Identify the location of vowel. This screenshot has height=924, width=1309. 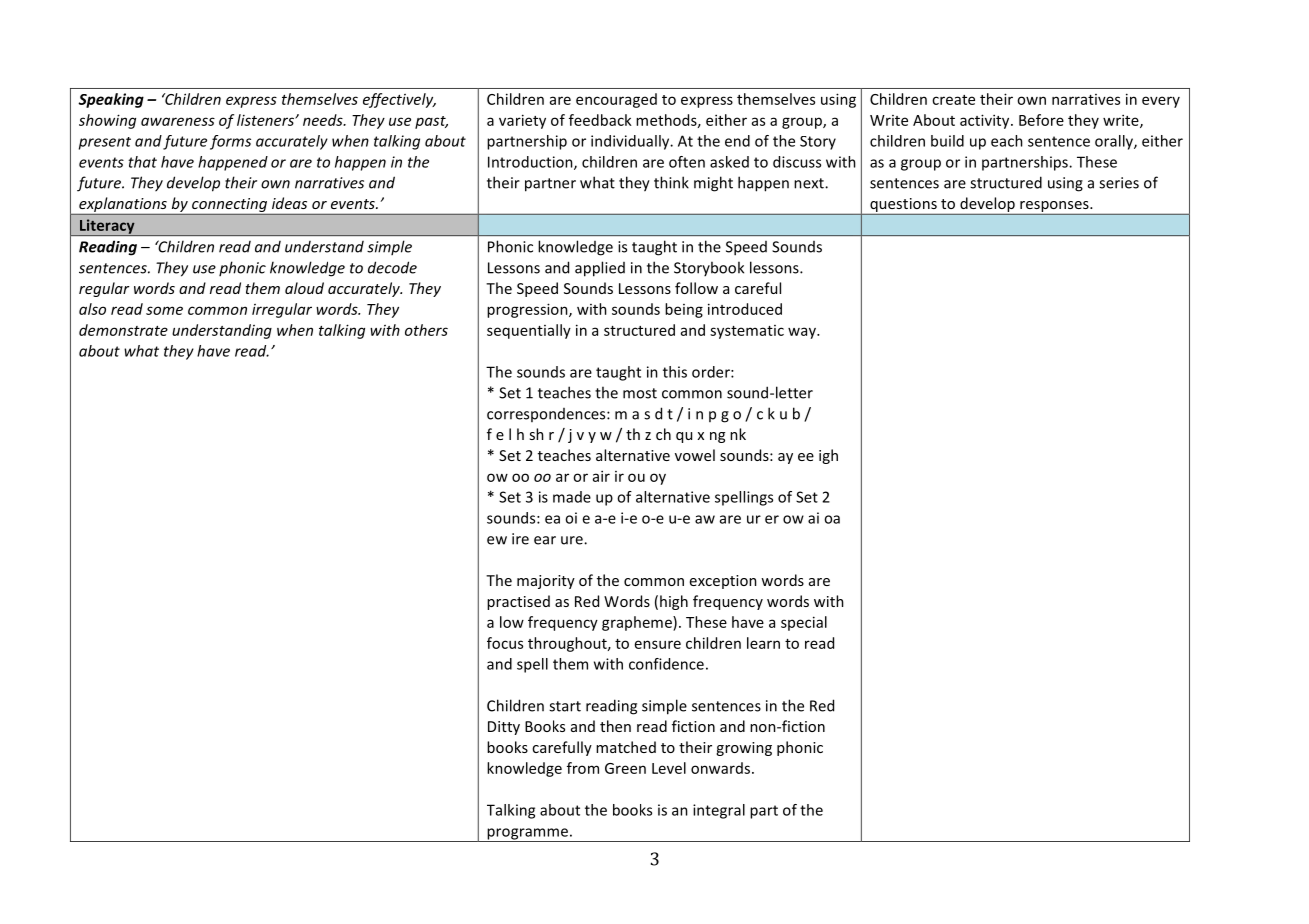
(695, 455).
